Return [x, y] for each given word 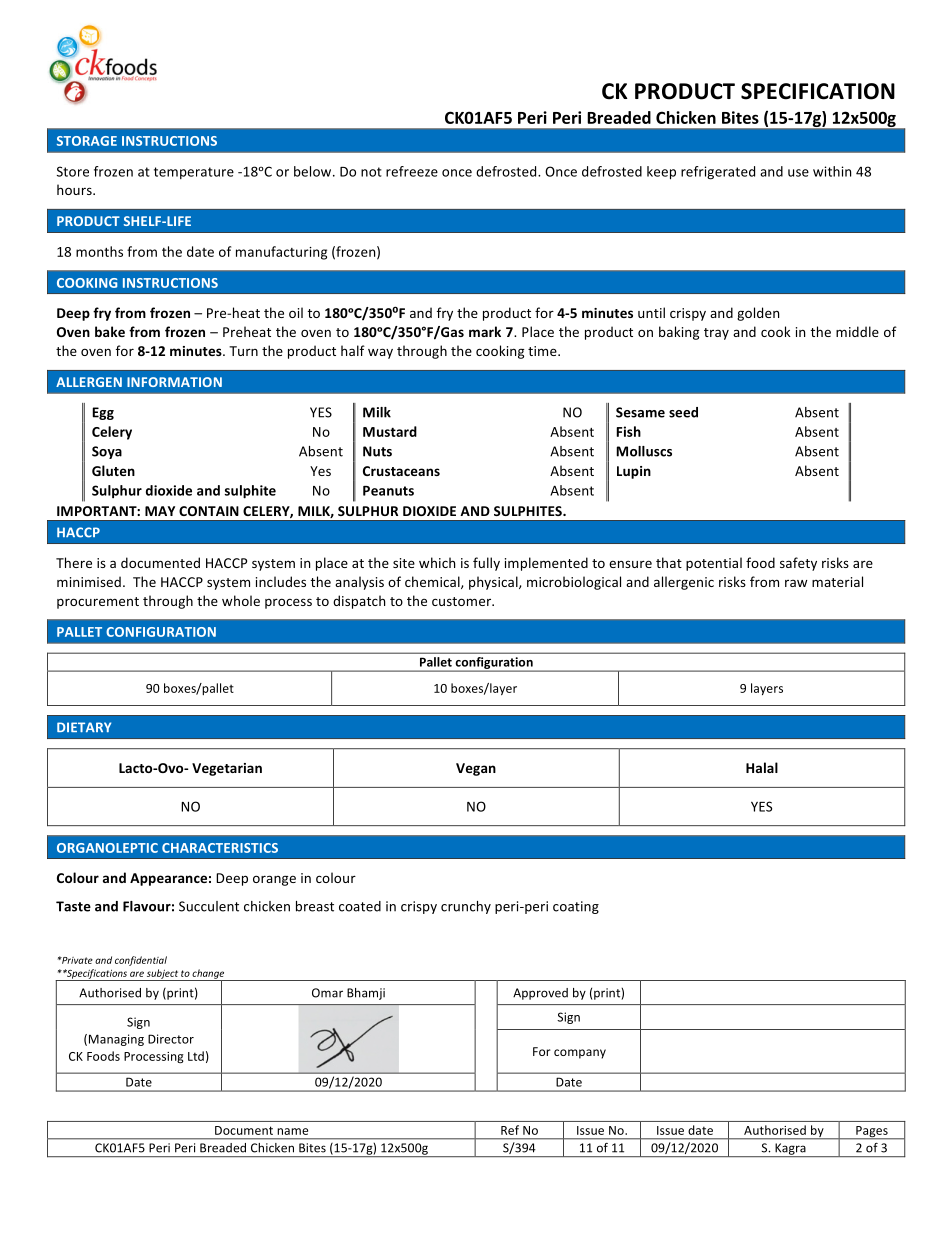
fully [486, 564]
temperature [194, 173]
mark [485, 331]
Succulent [209, 906]
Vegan [476, 769]
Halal [762, 767]
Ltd [196, 1056]
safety [798, 564]
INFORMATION [174, 382]
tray [716, 334]
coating [576, 907]
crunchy [466, 907]
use [798, 173]
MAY [160, 511]
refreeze [412, 171]
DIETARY [84, 727]
